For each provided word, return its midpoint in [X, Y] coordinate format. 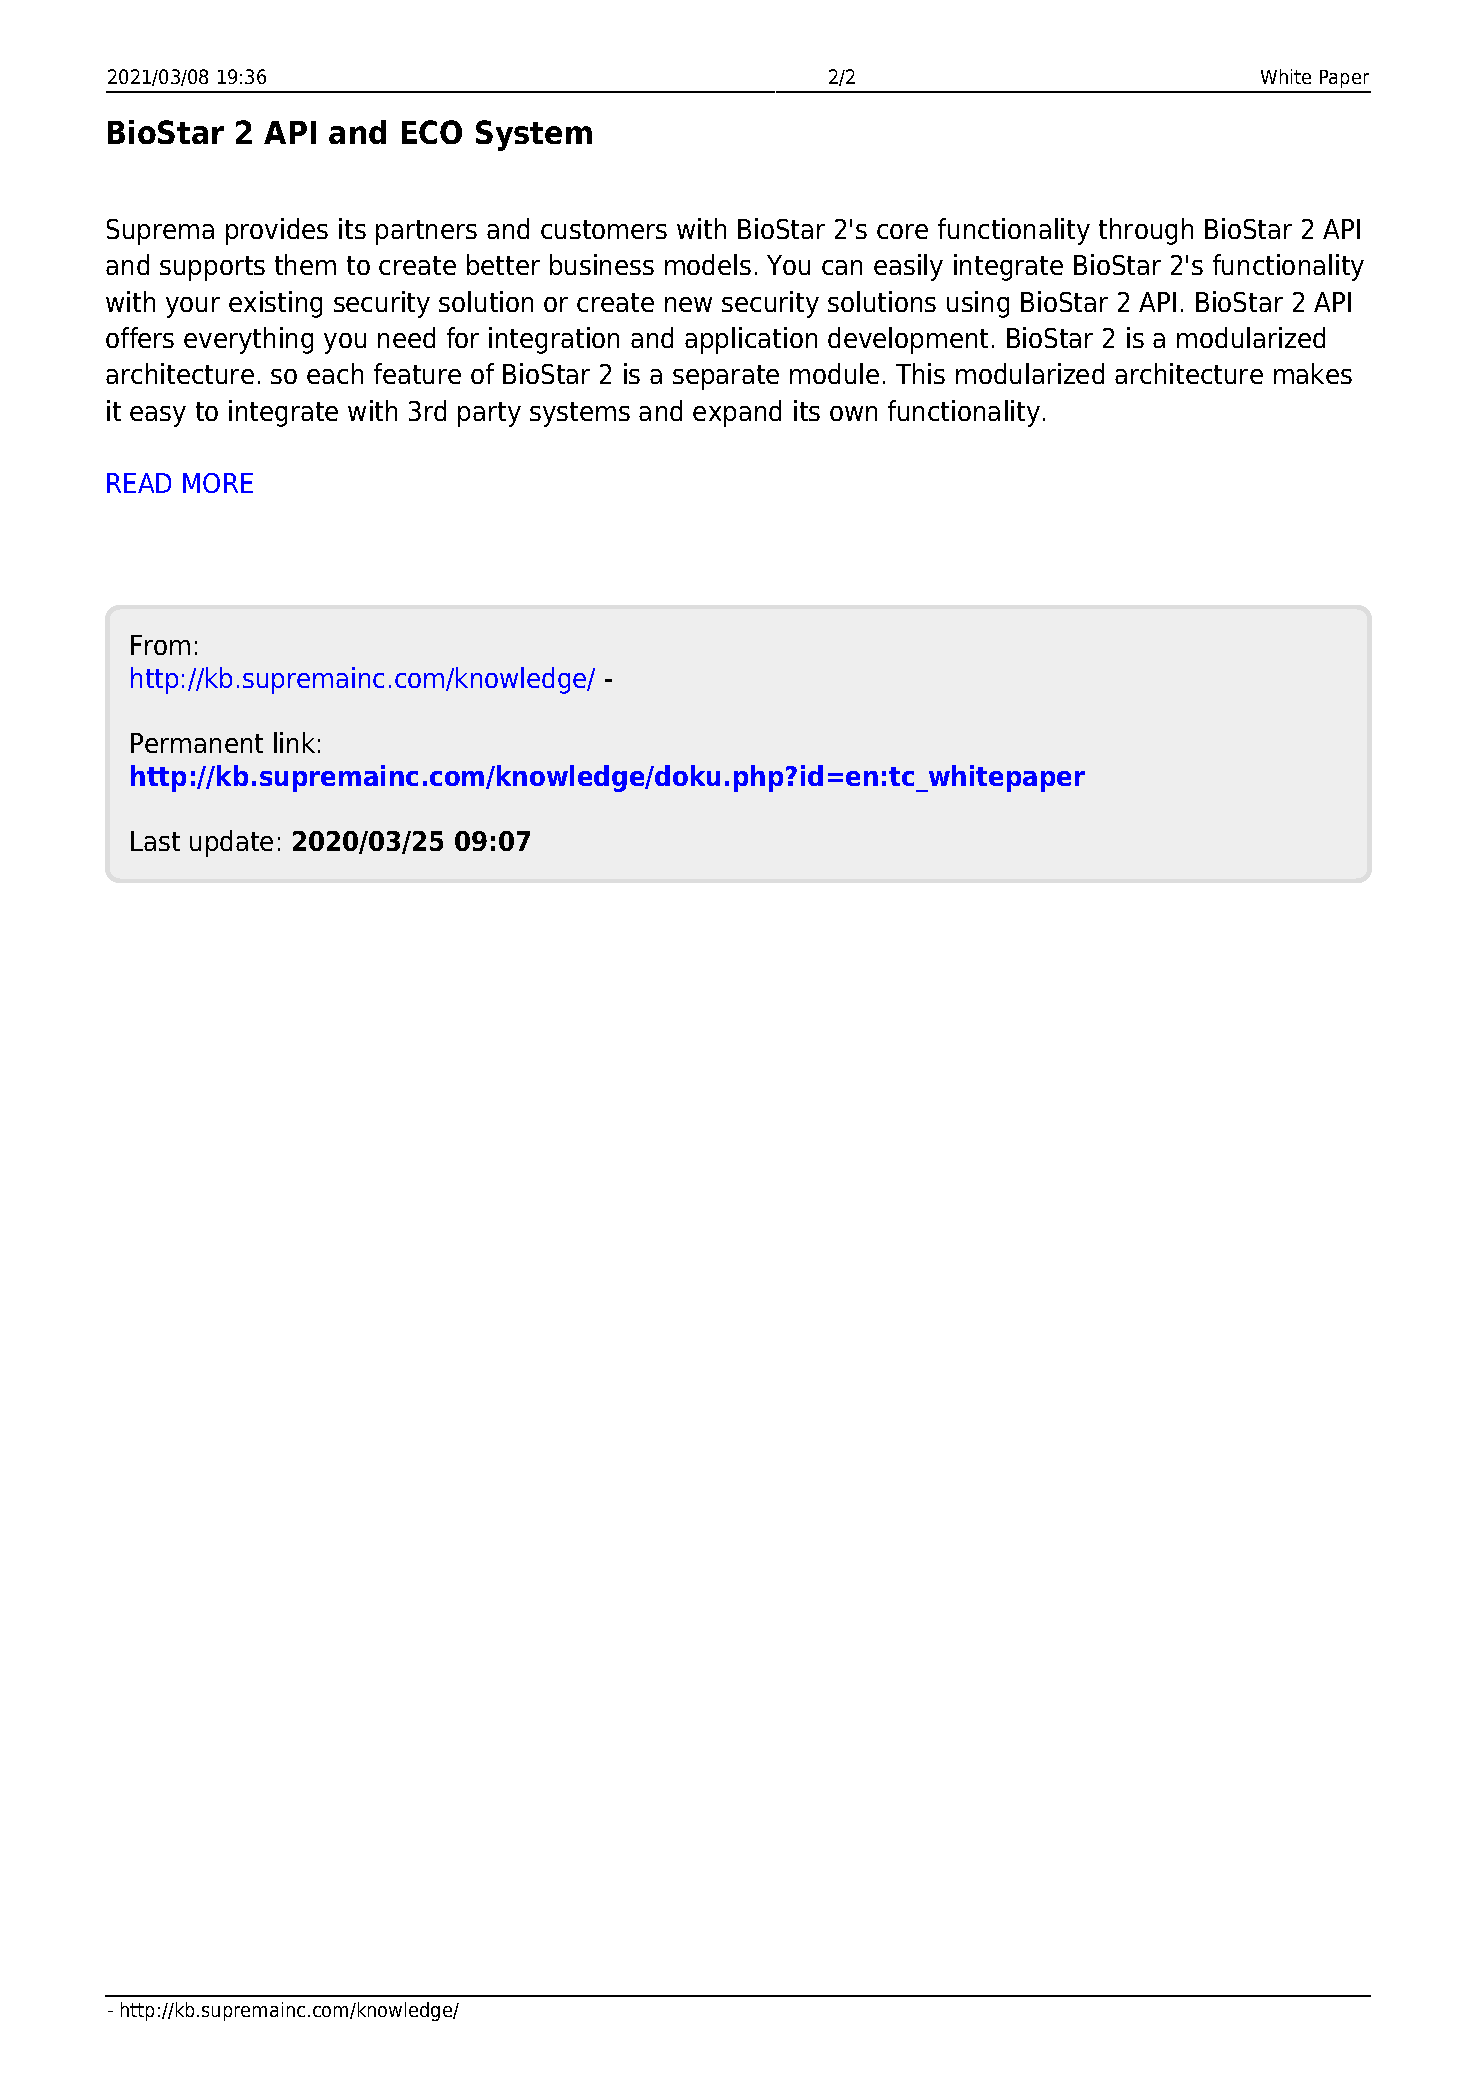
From [160, 645]
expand [737, 413]
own [853, 413]
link [294, 742]
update [231, 843]
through [1146, 231]
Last [155, 841]
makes [1313, 373]
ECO [432, 132]
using [978, 304]
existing [275, 304]
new [688, 304]
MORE [218, 483]
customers [604, 229]
